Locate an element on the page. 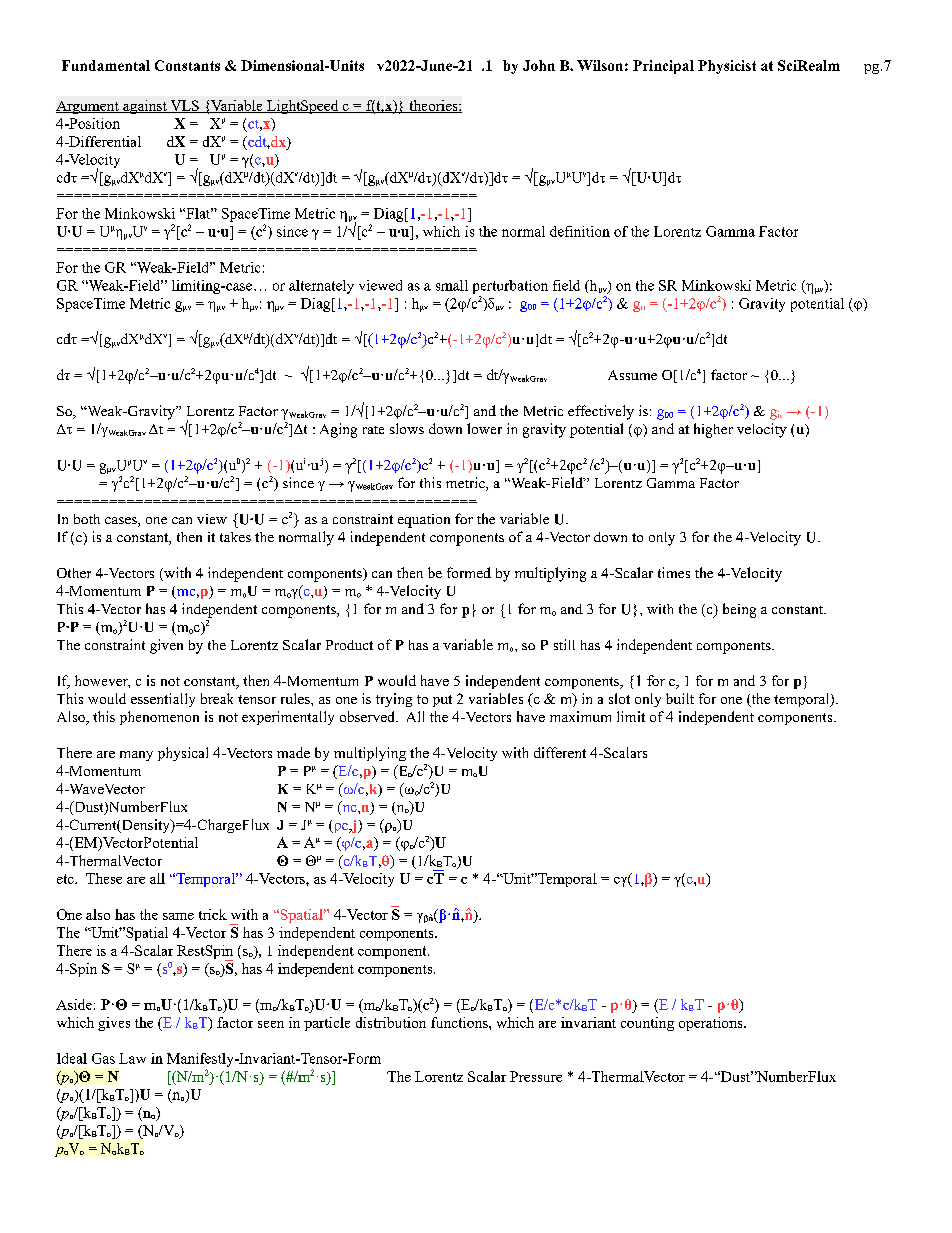 Image resolution: width=952 pixels, height=1233 pixels. Principal is located at coordinates (663, 67).
